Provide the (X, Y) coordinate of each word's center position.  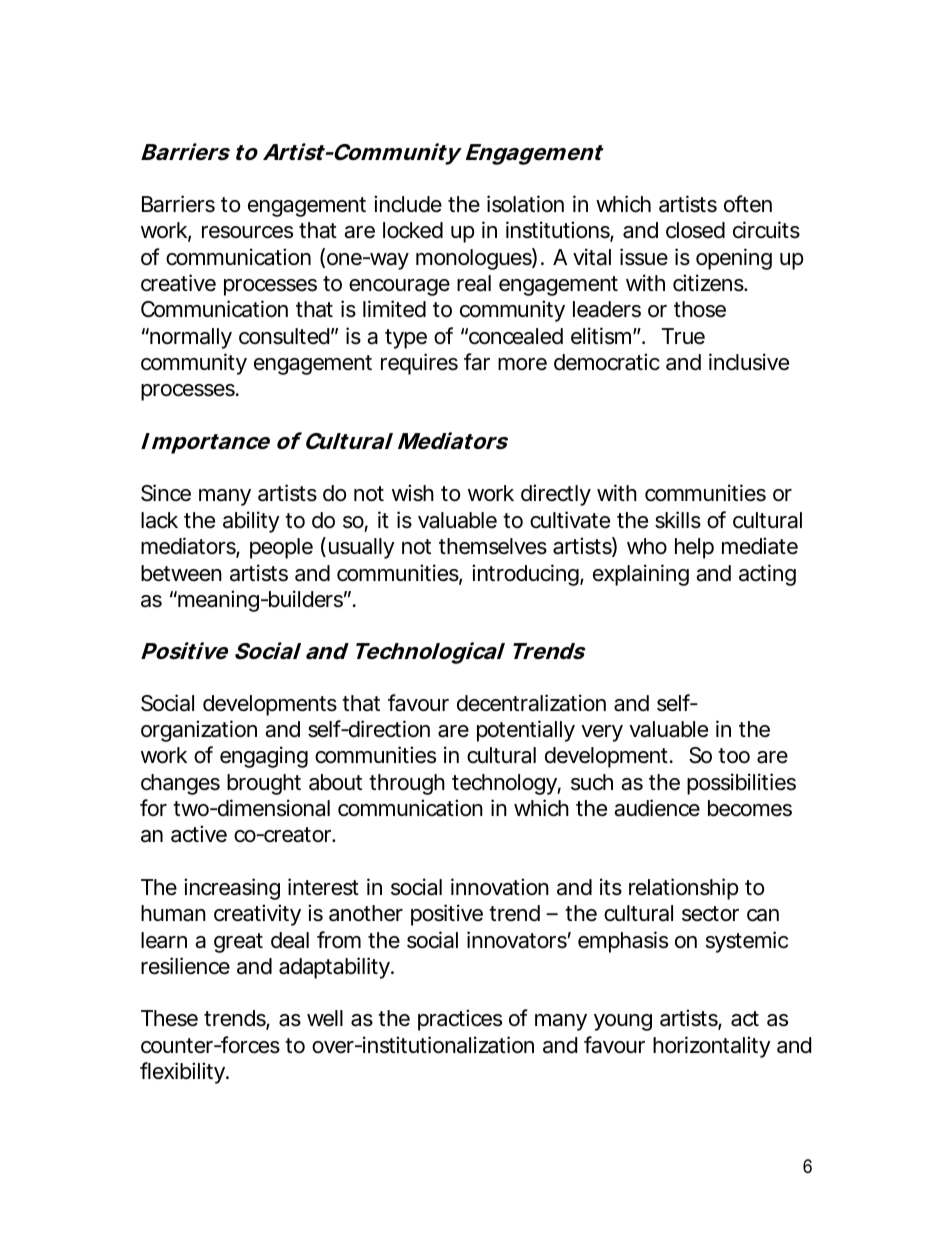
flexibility (183, 1073)
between (181, 573)
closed (695, 230)
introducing (525, 575)
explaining (641, 575)
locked (413, 230)
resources (247, 232)
